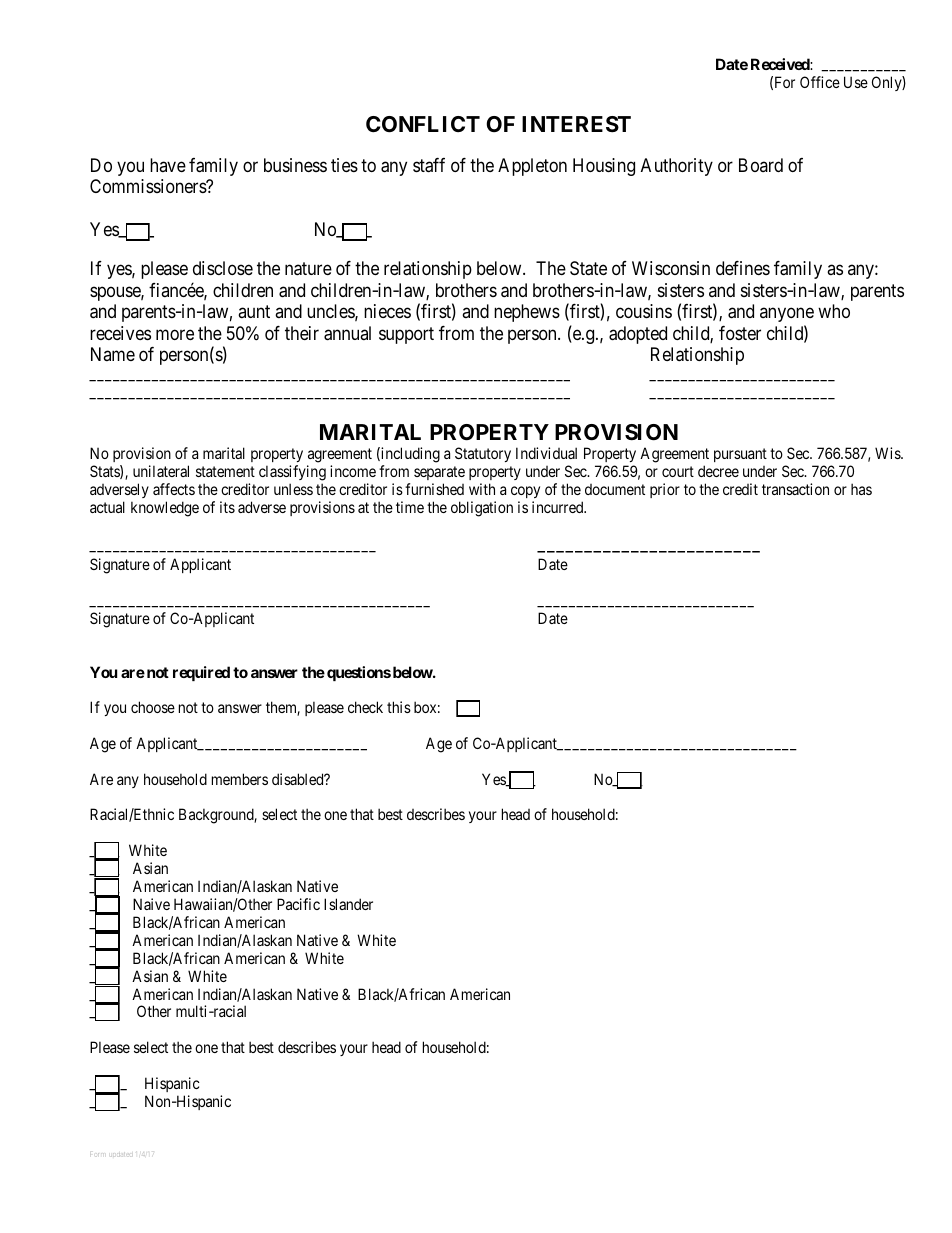 This page has width=952, height=1233. What do you see at coordinates (175, 334) in the page?
I see `more` at bounding box center [175, 334].
